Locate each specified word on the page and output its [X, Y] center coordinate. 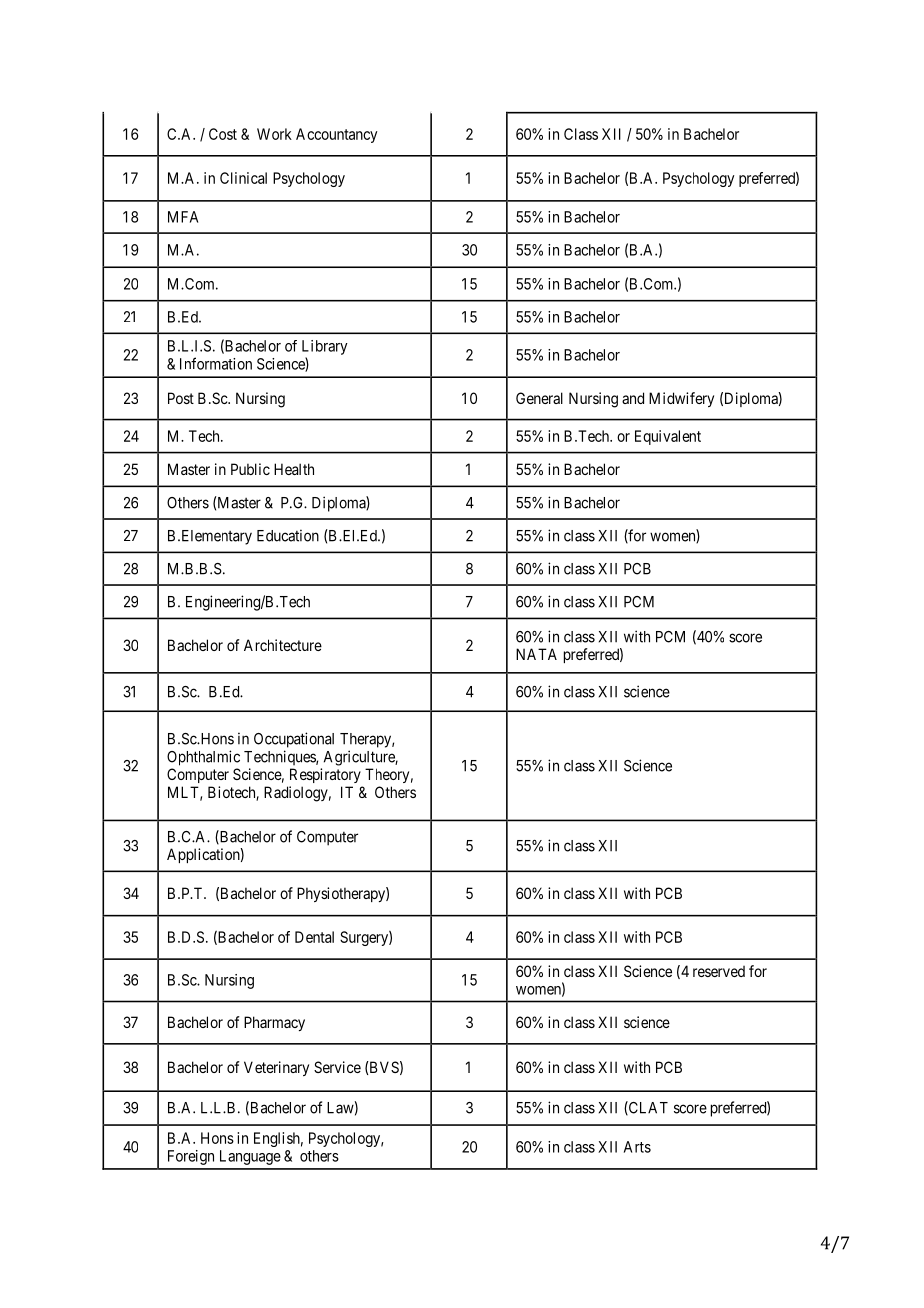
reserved [719, 971]
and [633, 398]
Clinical [243, 178]
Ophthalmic [203, 758]
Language [250, 1157]
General [539, 398]
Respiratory [325, 775]
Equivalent [668, 437]
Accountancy [337, 135]
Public [250, 469]
